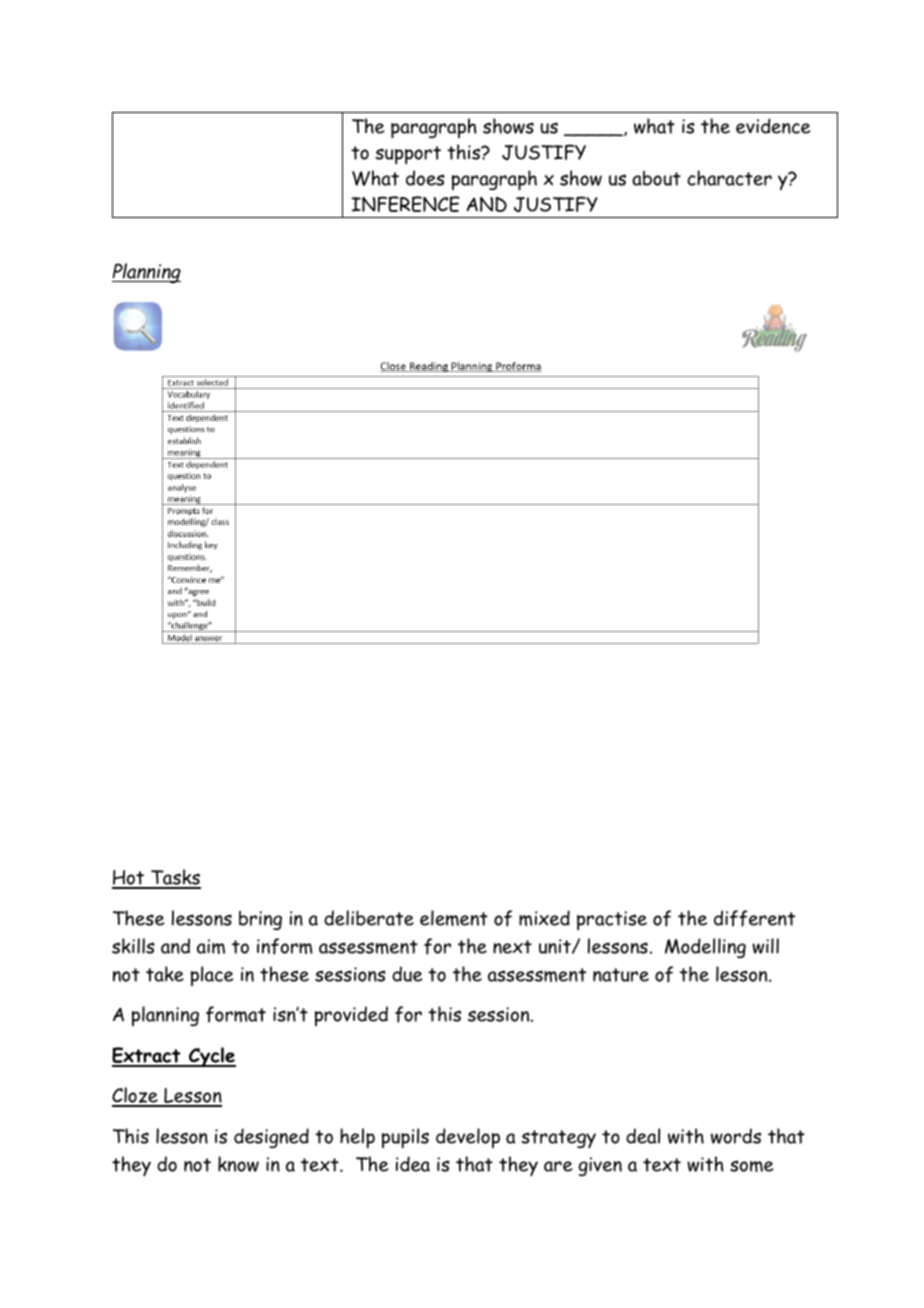 This page has width=924, height=1308. What do you see at coordinates (425, 178) in the page?
I see `does` at bounding box center [425, 178].
